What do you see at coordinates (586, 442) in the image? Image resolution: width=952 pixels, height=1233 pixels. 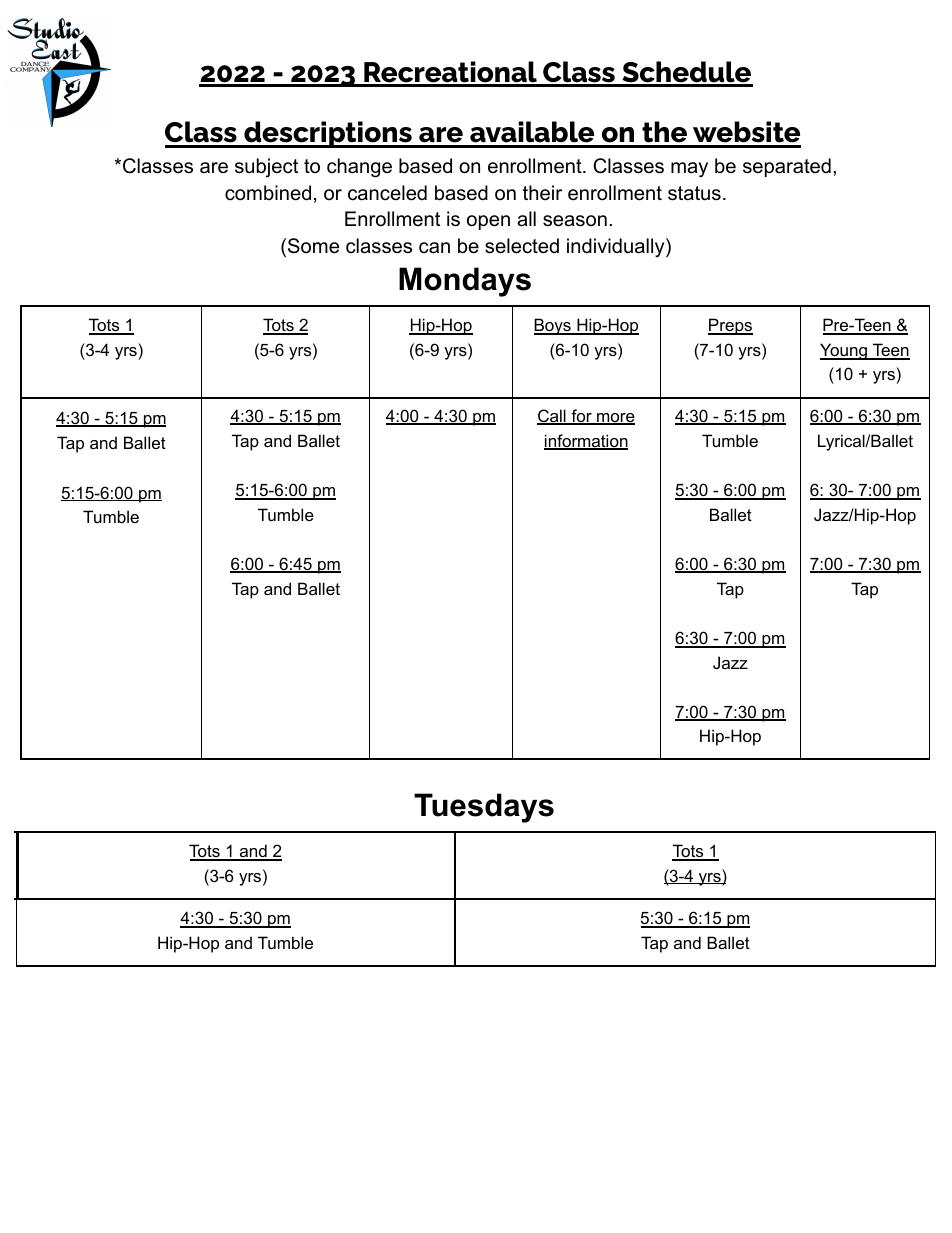 I see `information` at bounding box center [586, 442].
